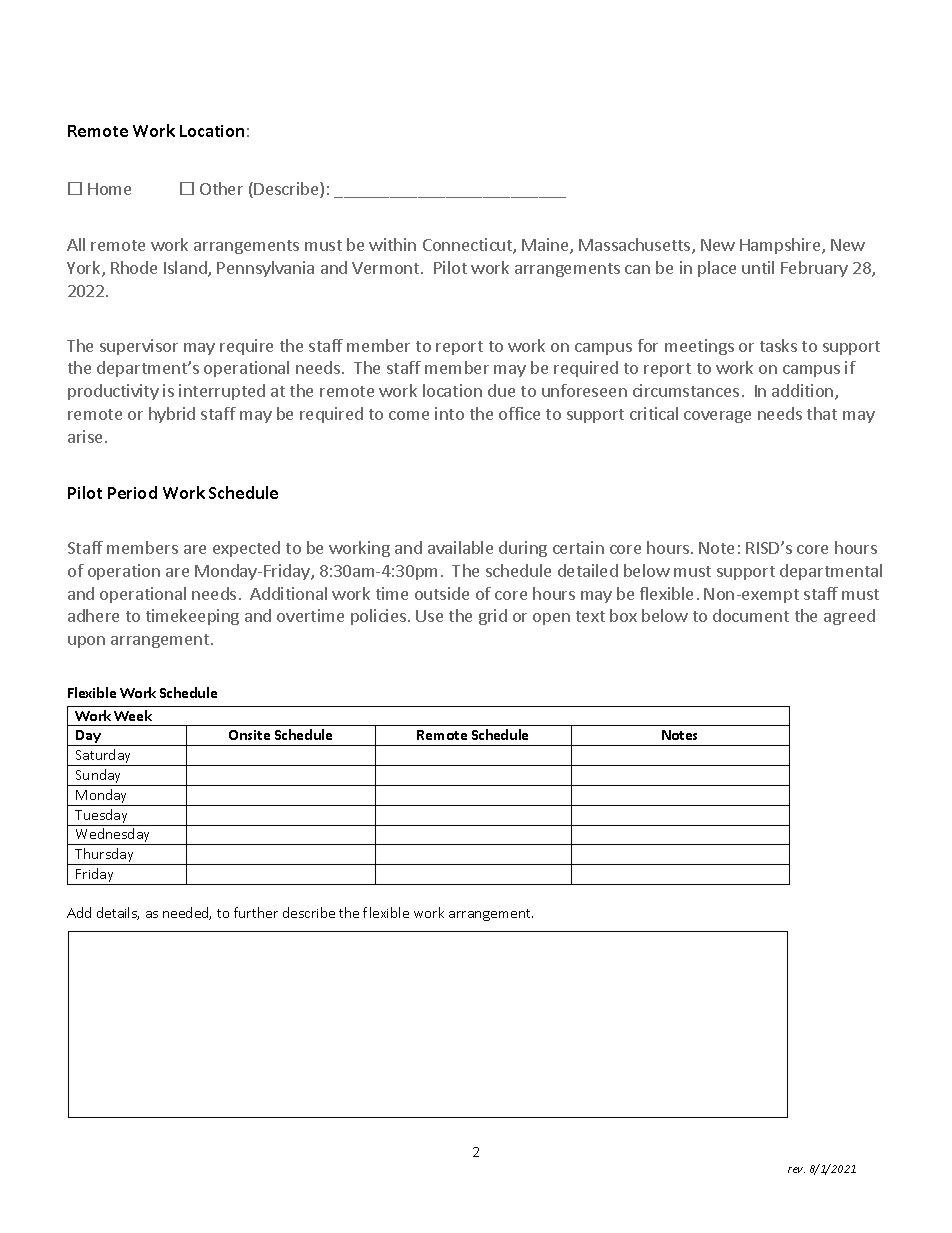  I want to click on outside, so click(442, 593).
